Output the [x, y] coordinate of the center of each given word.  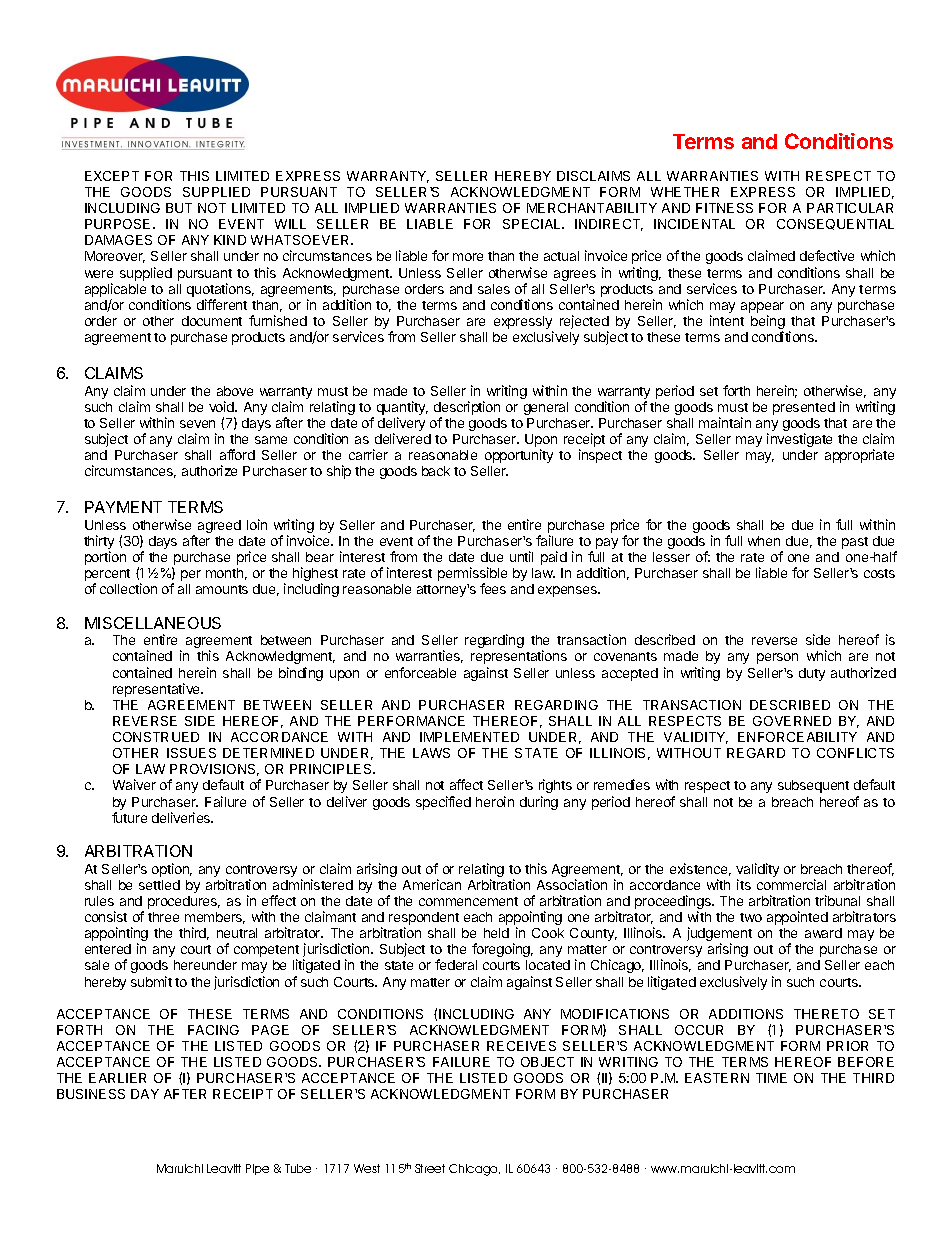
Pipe [257, 1169]
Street [430, 1168]
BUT [179, 208]
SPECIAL [533, 224]
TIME [771, 1078]
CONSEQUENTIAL [835, 224]
